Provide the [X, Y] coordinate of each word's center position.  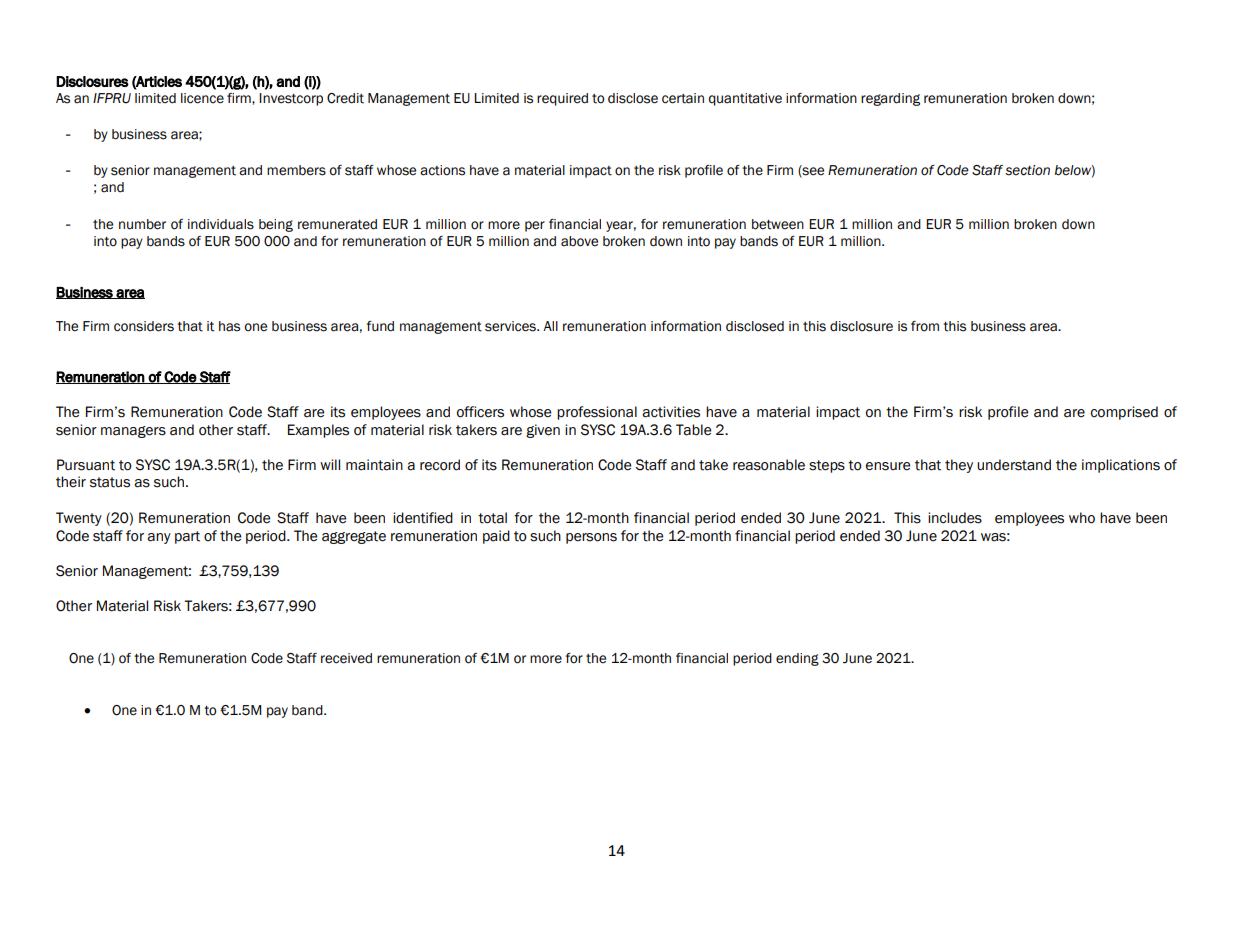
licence [202, 98]
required [562, 99]
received [346, 658]
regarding [890, 99]
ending [797, 659]
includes [955, 518]
